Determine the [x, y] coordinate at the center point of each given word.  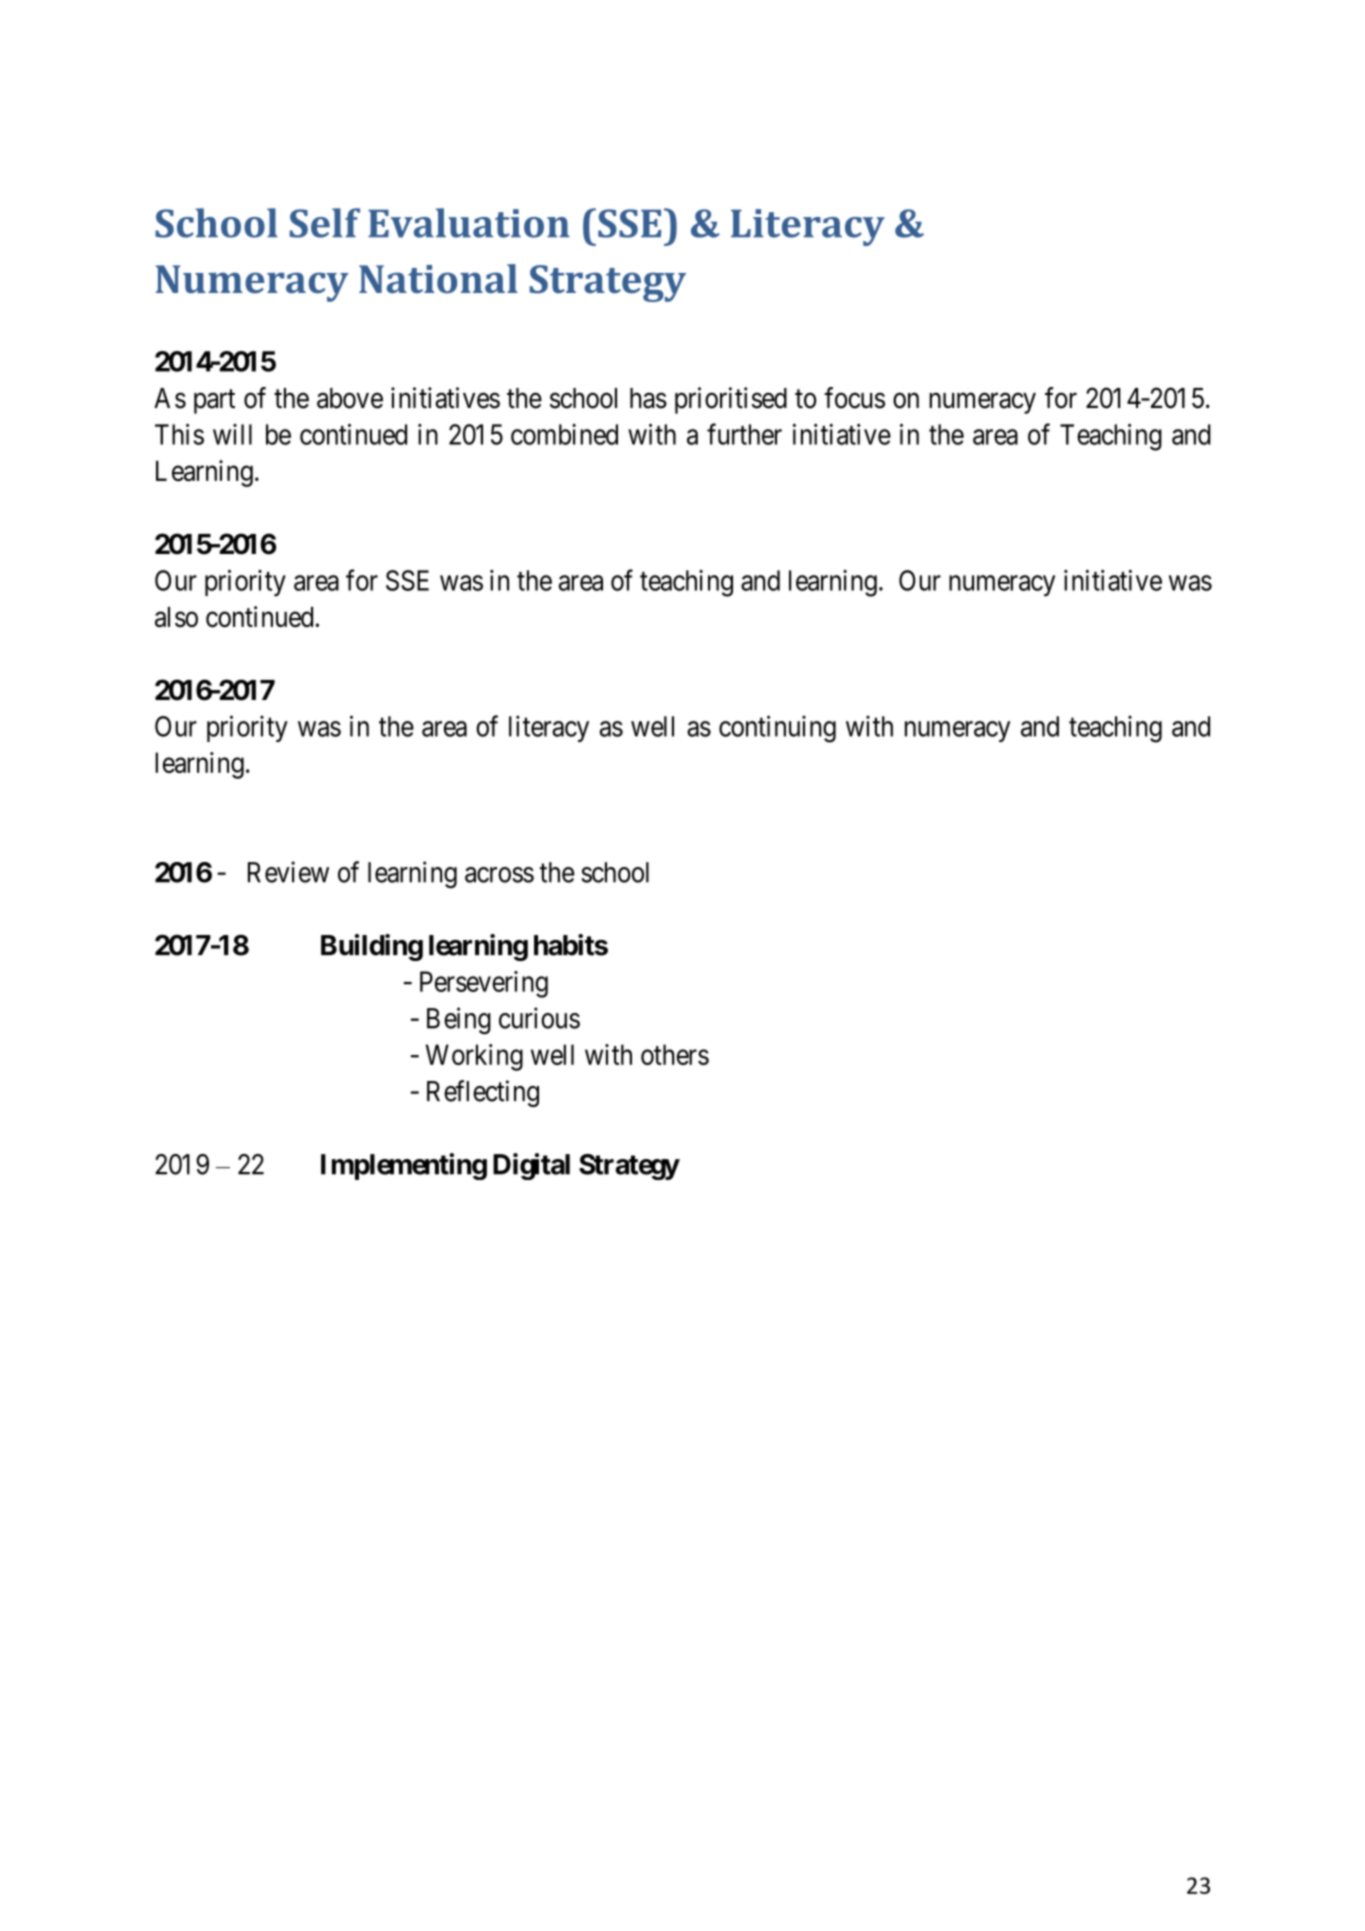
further [744, 434]
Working [474, 1057]
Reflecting [483, 1093]
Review [288, 872]
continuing [777, 729]
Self [325, 223]
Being [459, 1020]
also [176, 617]
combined [564, 434]
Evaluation [469, 223]
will [232, 434]
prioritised [731, 400]
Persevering [484, 984]
